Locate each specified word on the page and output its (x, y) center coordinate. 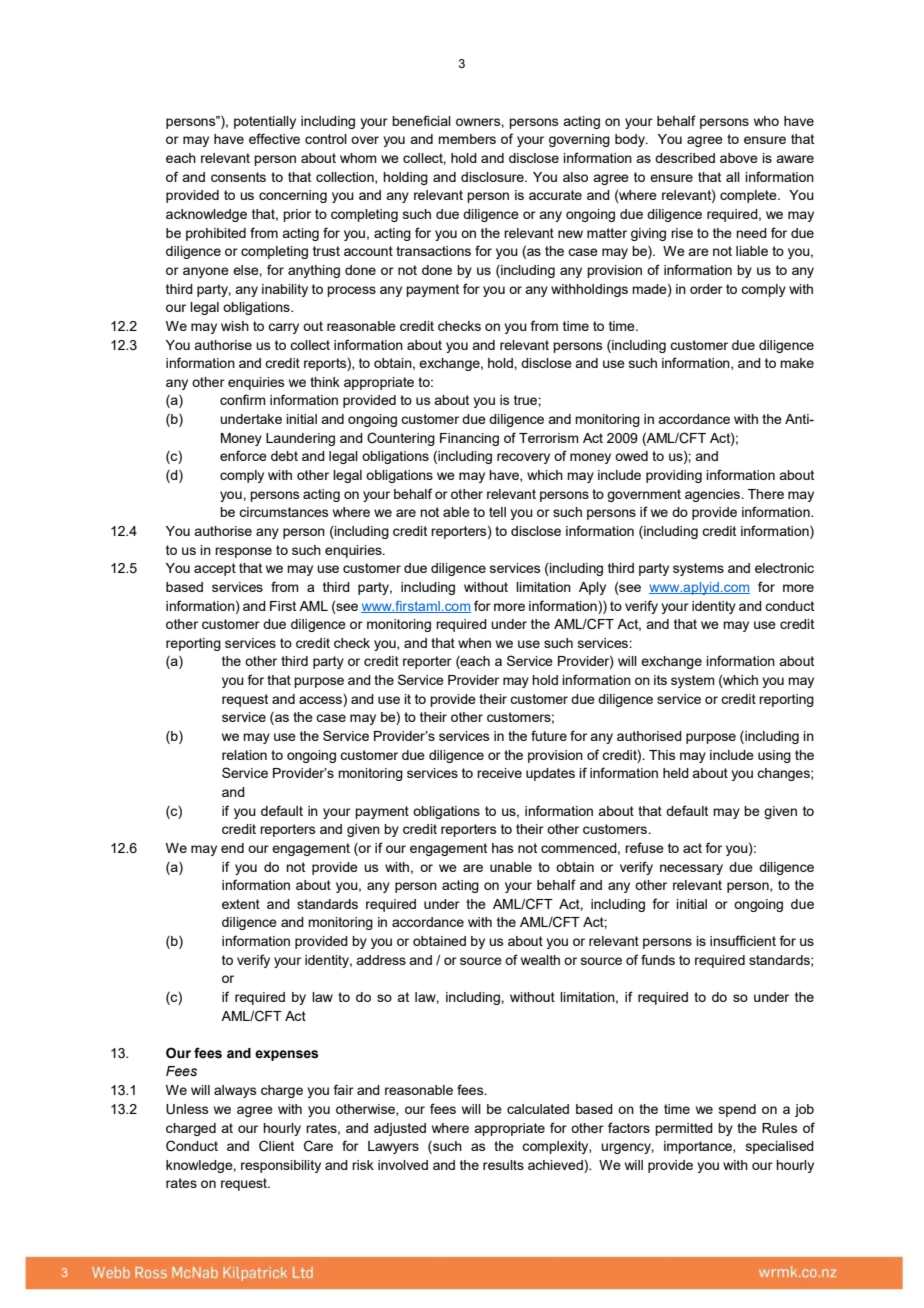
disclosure (493, 177)
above (739, 158)
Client (276, 1146)
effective (274, 138)
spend (737, 1110)
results (503, 1165)
